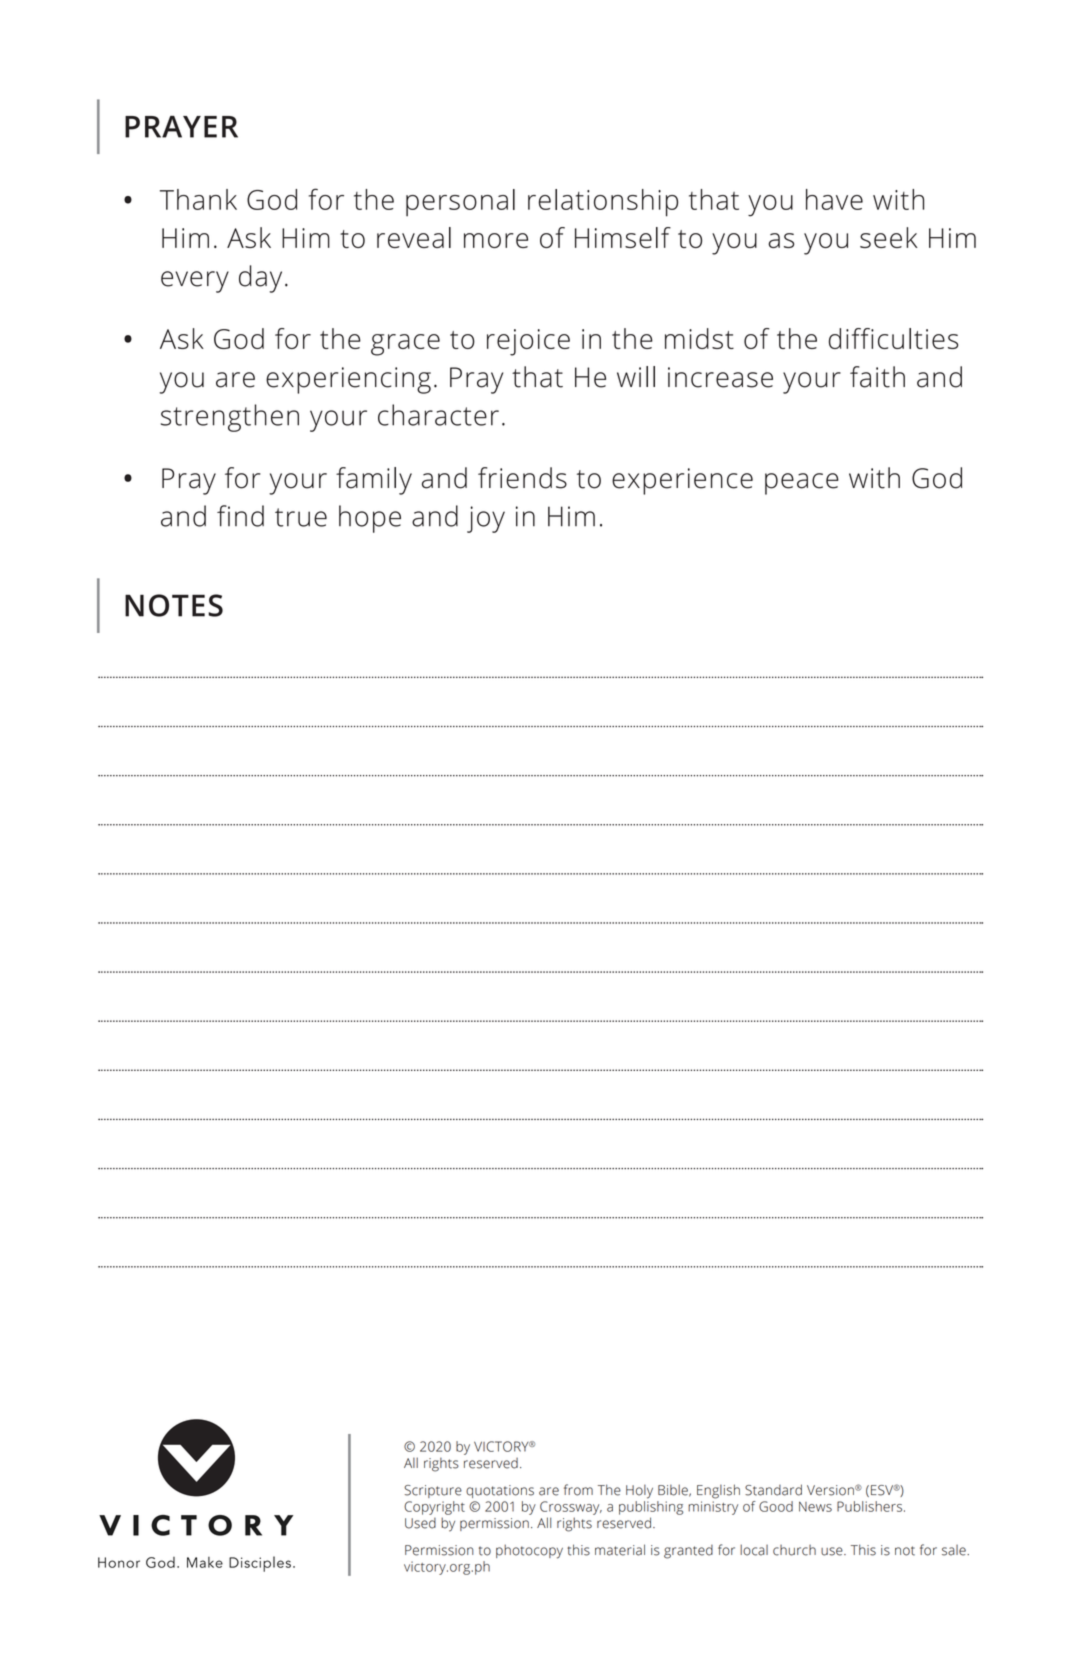 The height and width of the screenshot is (1670, 1081). What do you see at coordinates (603, 203) in the screenshot?
I see `relationship` at bounding box center [603, 203].
